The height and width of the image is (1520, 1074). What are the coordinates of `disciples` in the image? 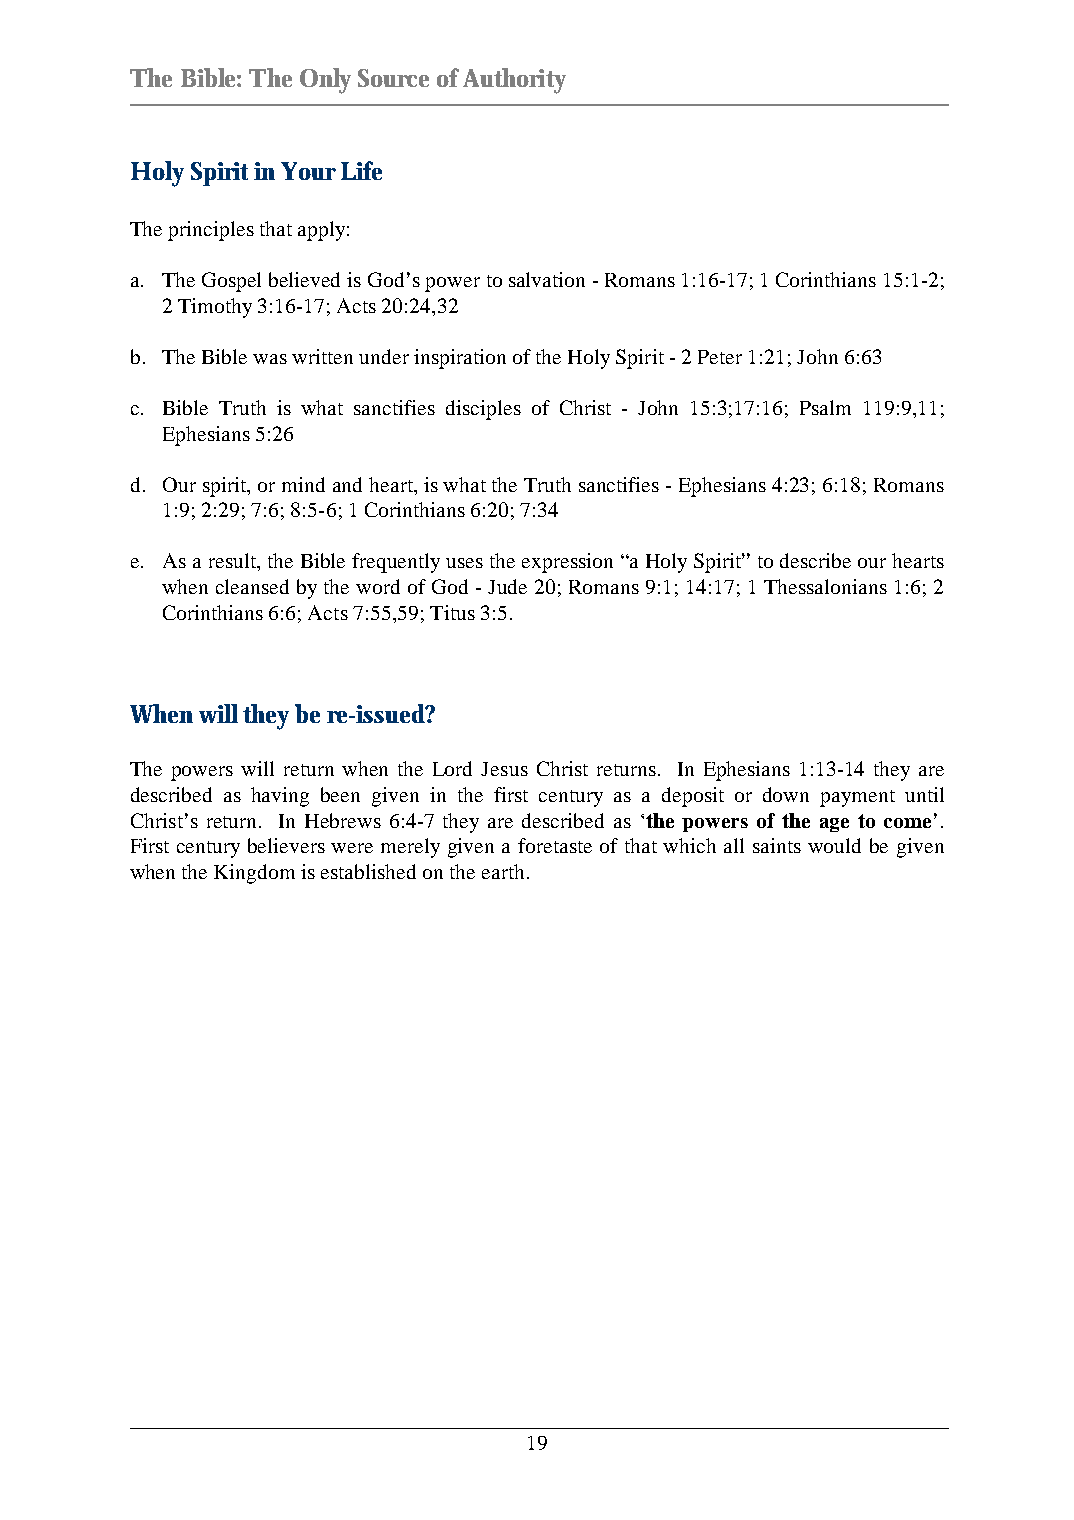 It's located at (483, 410).
